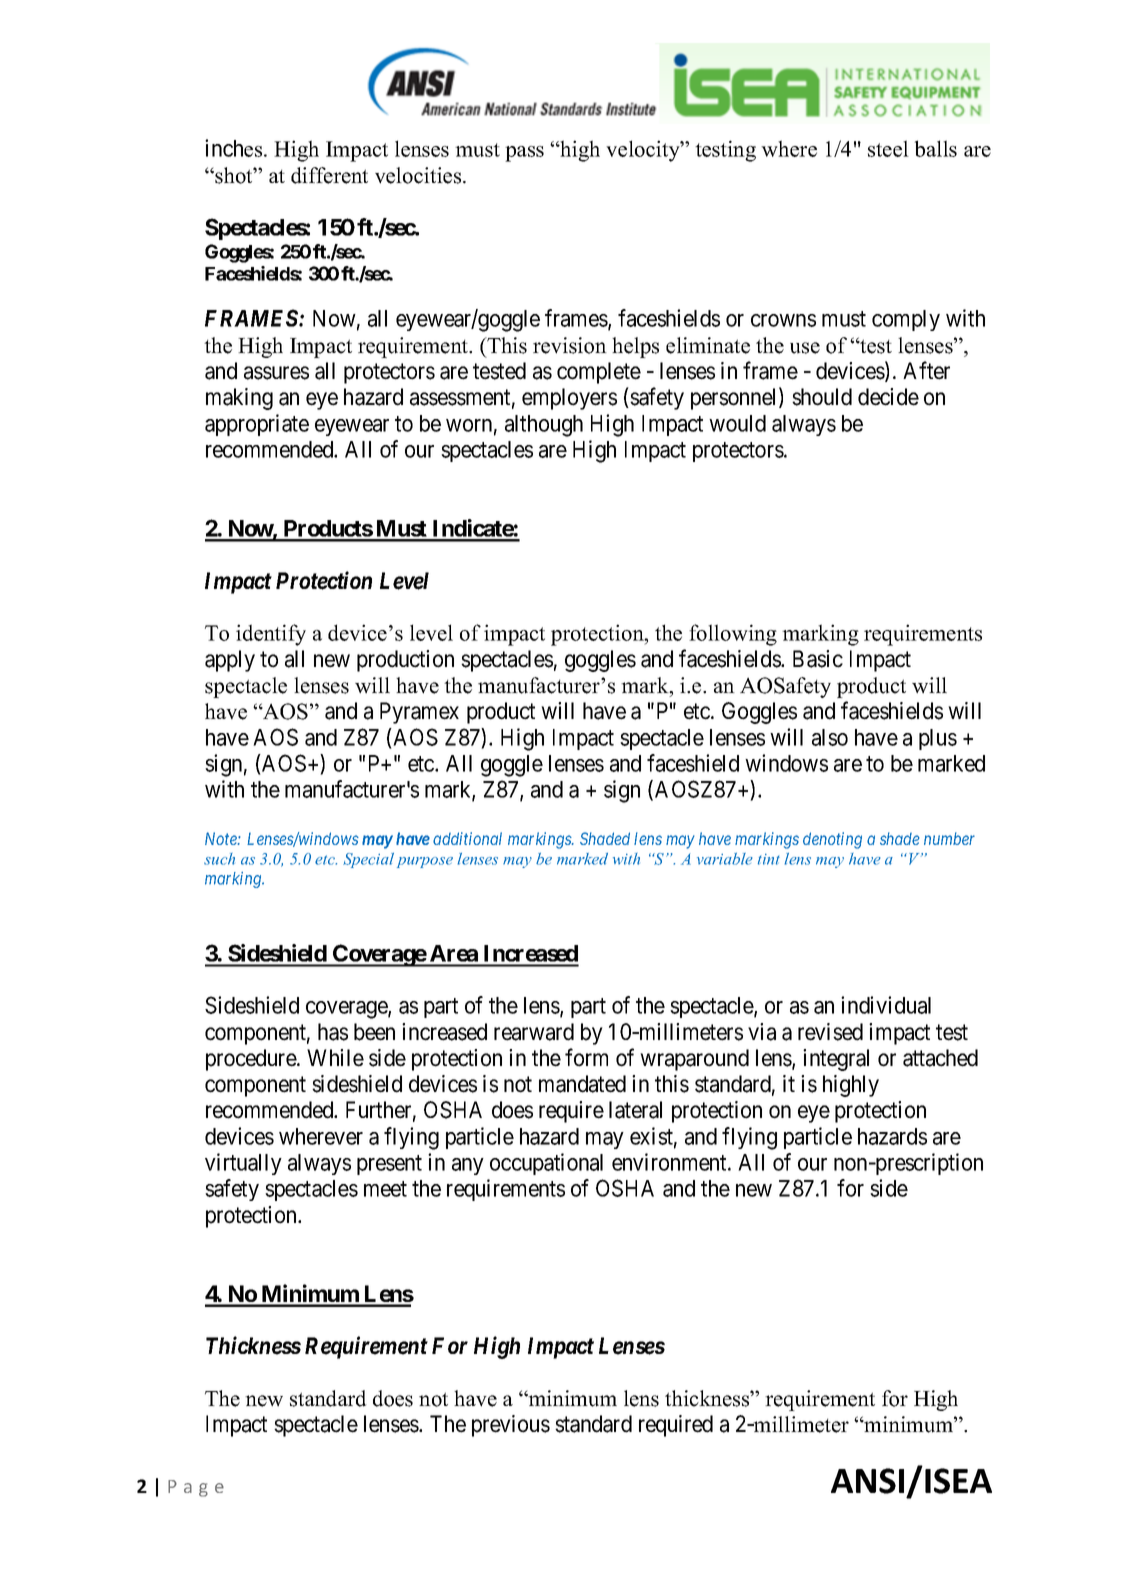  Describe the element at coordinates (830, 737) in the screenshot. I see `also` at that location.
